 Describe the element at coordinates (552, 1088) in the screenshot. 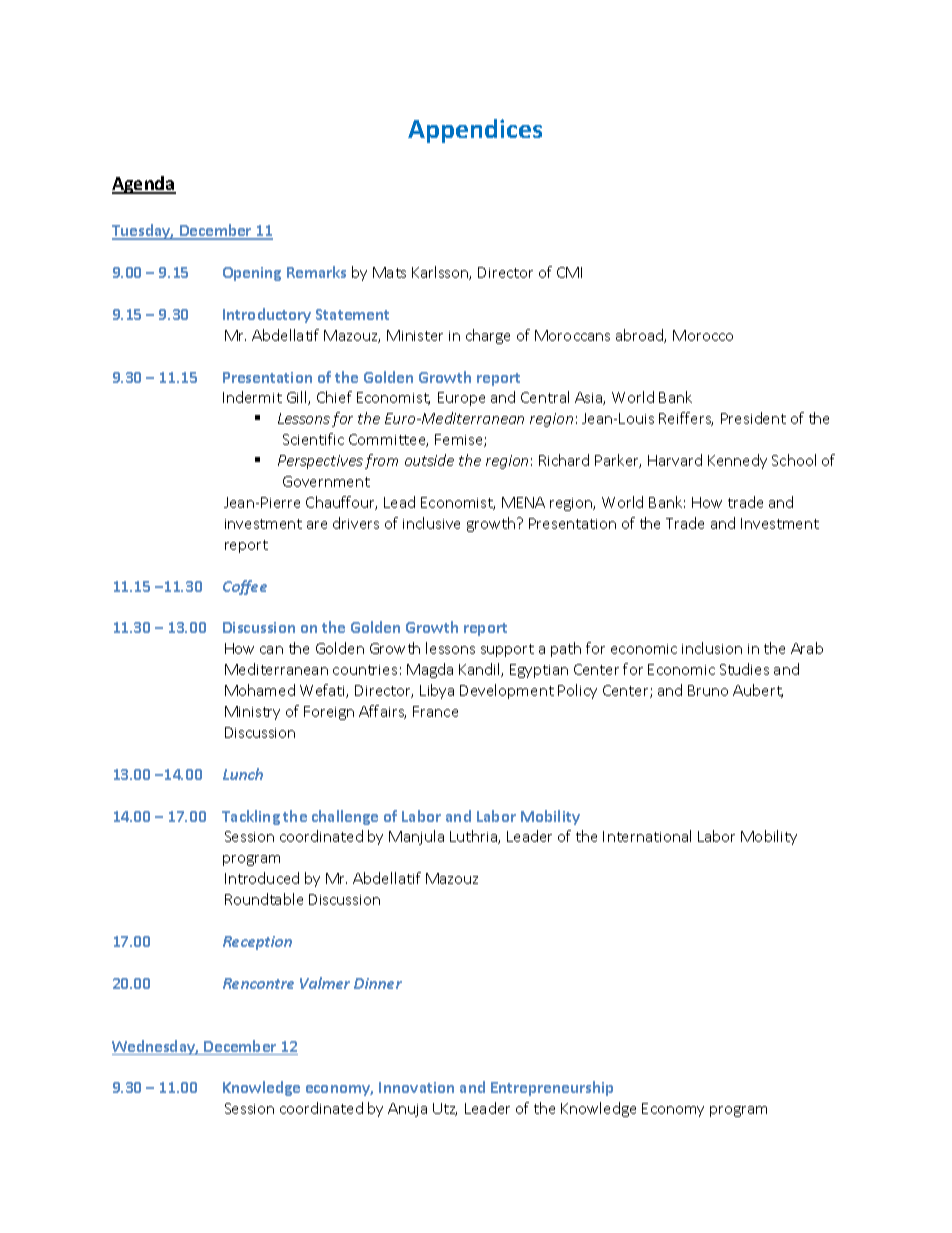

I see `Entrepreneurship` at that location.
